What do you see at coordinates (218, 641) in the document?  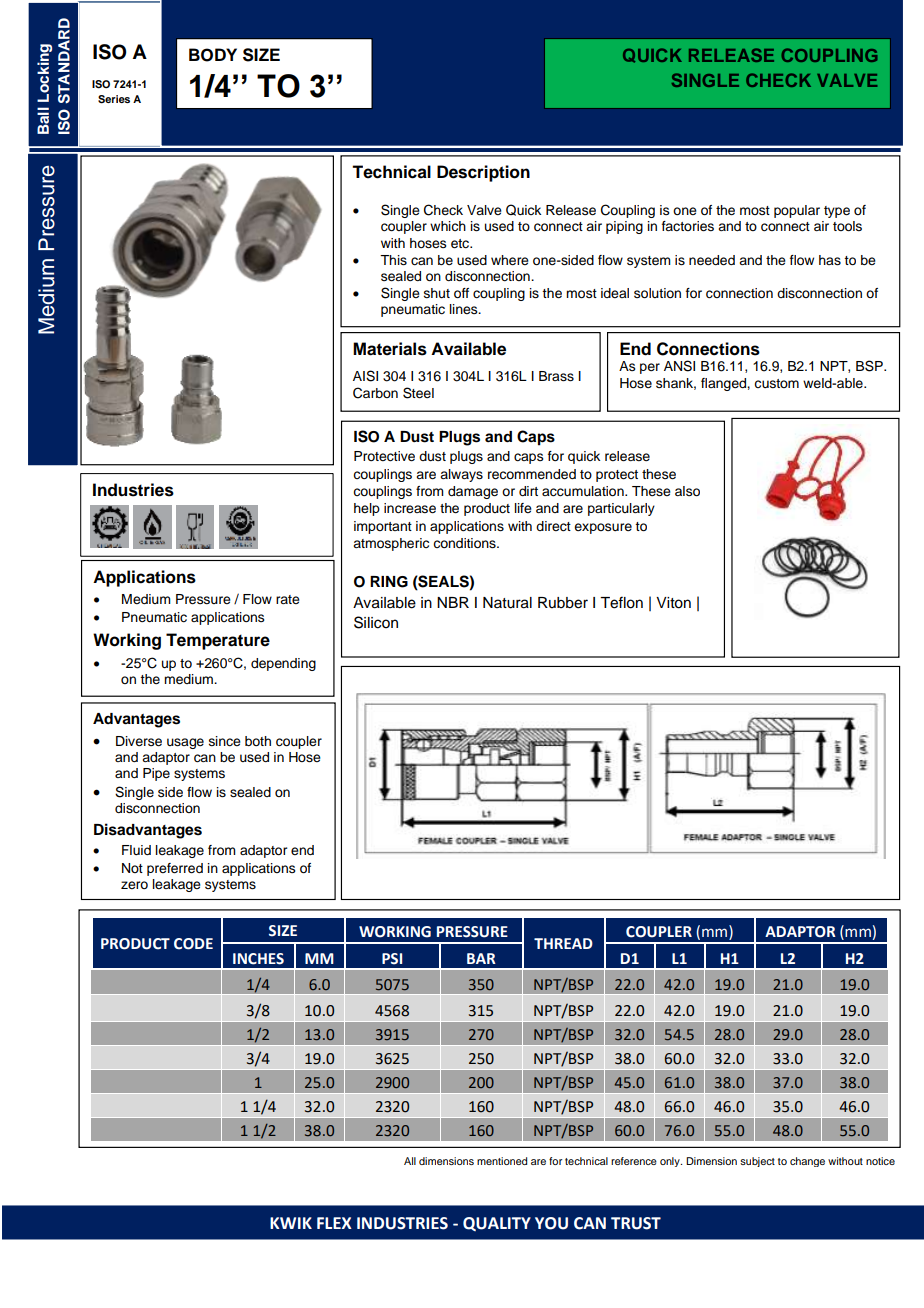 I see `Temperature` at bounding box center [218, 641].
